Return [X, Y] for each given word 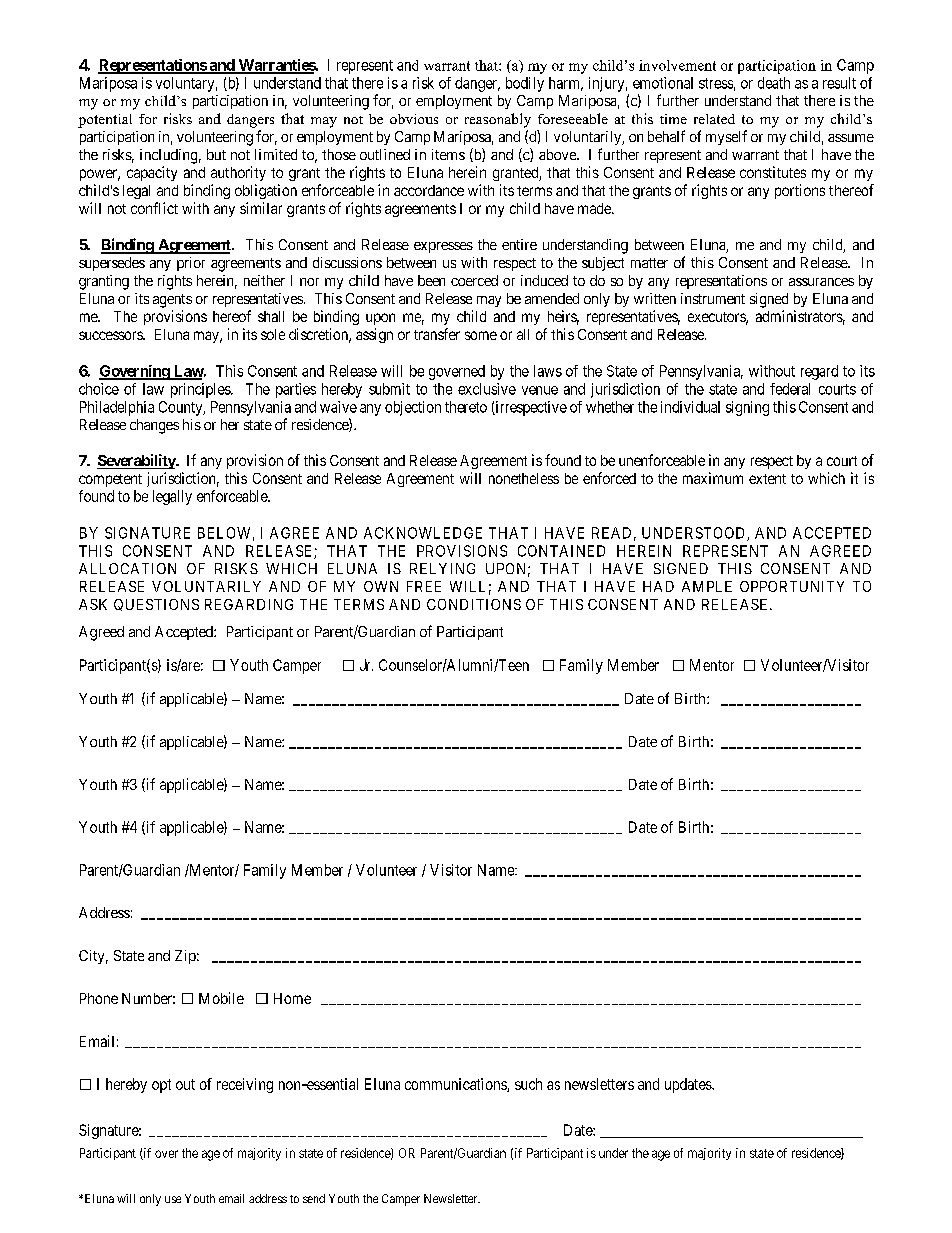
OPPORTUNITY [792, 586]
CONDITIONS [474, 604]
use [173, 1199]
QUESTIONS [156, 605]
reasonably [498, 120]
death [774, 83]
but [216, 154]
